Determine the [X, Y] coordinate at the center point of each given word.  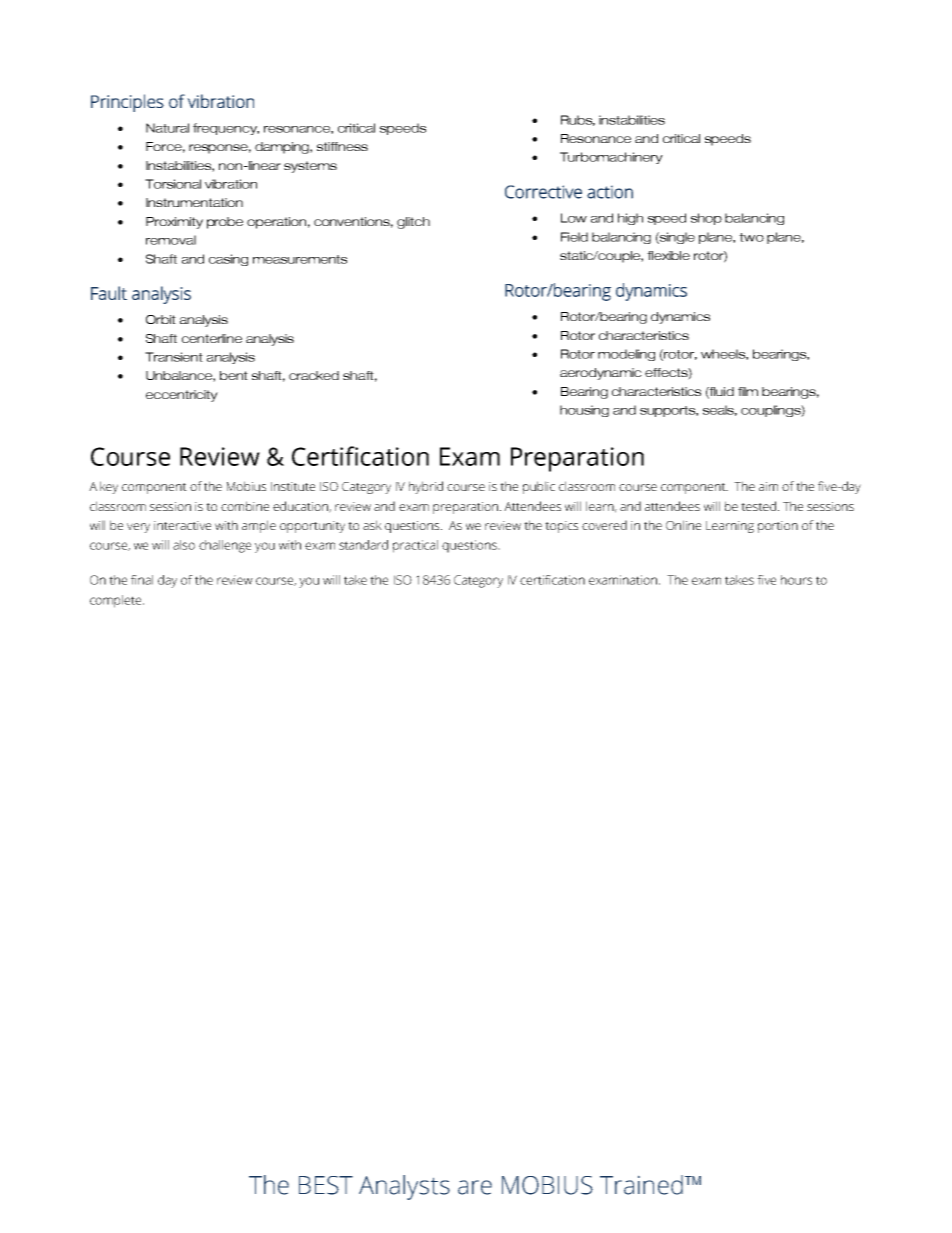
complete [117, 601]
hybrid [426, 487]
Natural [167, 128]
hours [796, 580]
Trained [641, 1185]
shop [706, 219]
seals [720, 410]
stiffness [342, 146]
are [475, 1187]
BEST [326, 1185]
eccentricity [182, 396]
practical [415, 546]
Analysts [404, 1187]
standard [363, 545]
